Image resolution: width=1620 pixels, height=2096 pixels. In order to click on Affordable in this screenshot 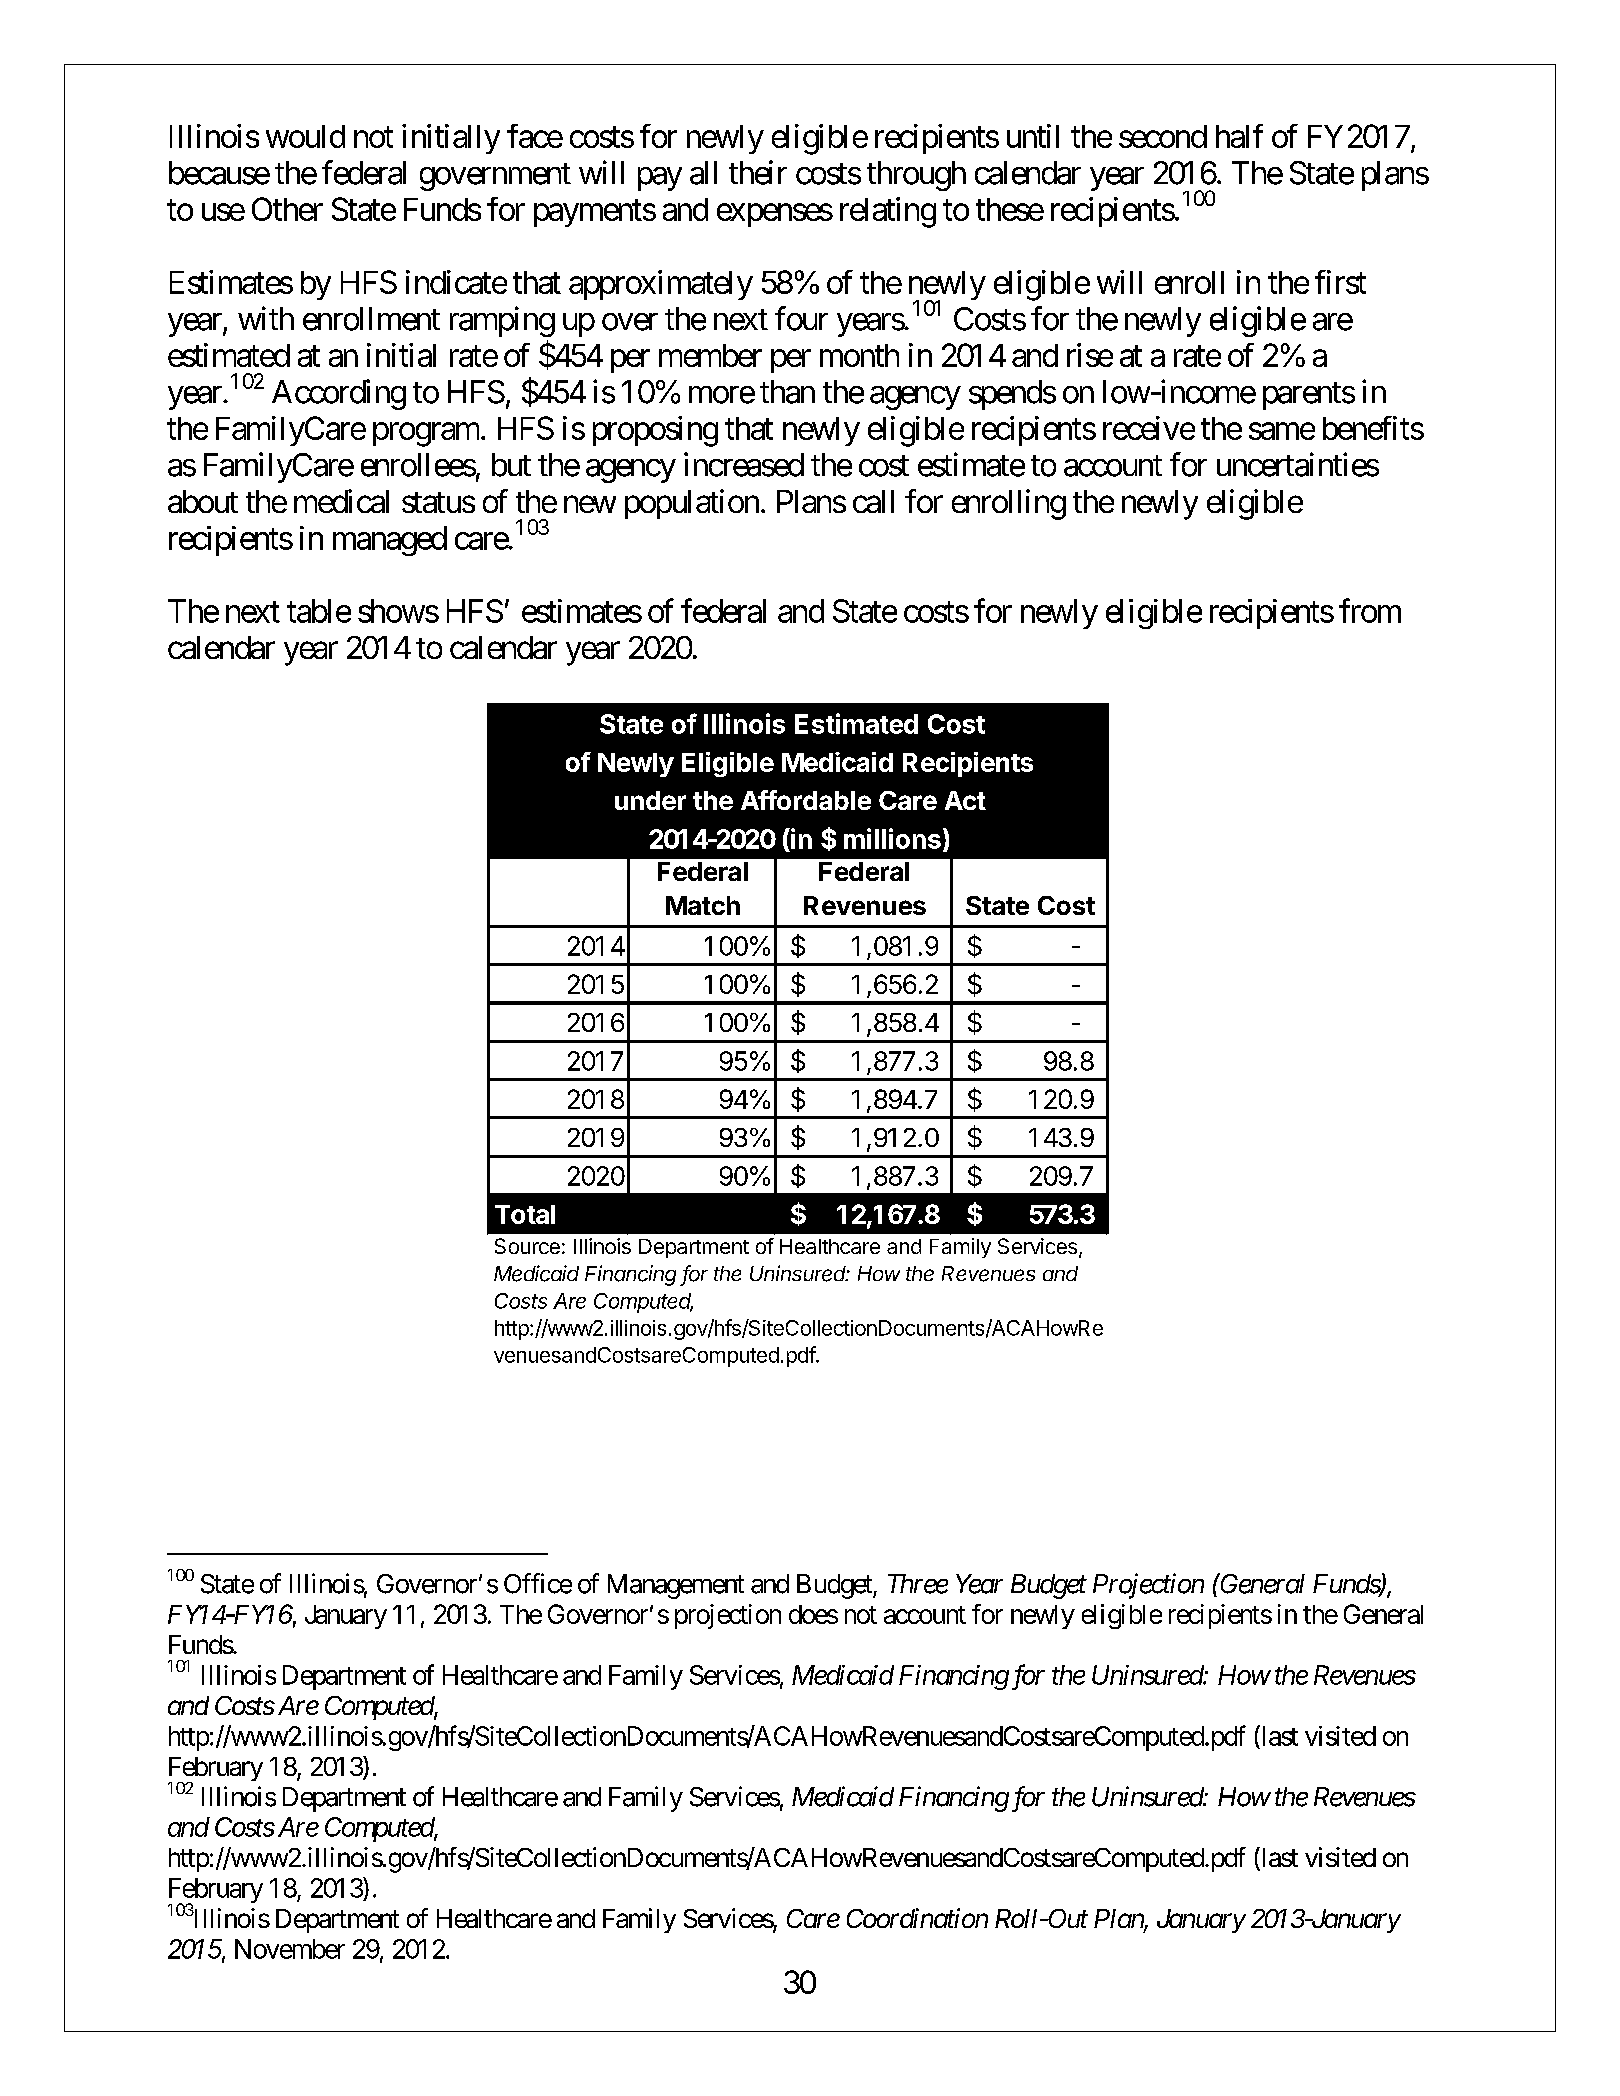, I will do `click(806, 800)`.
